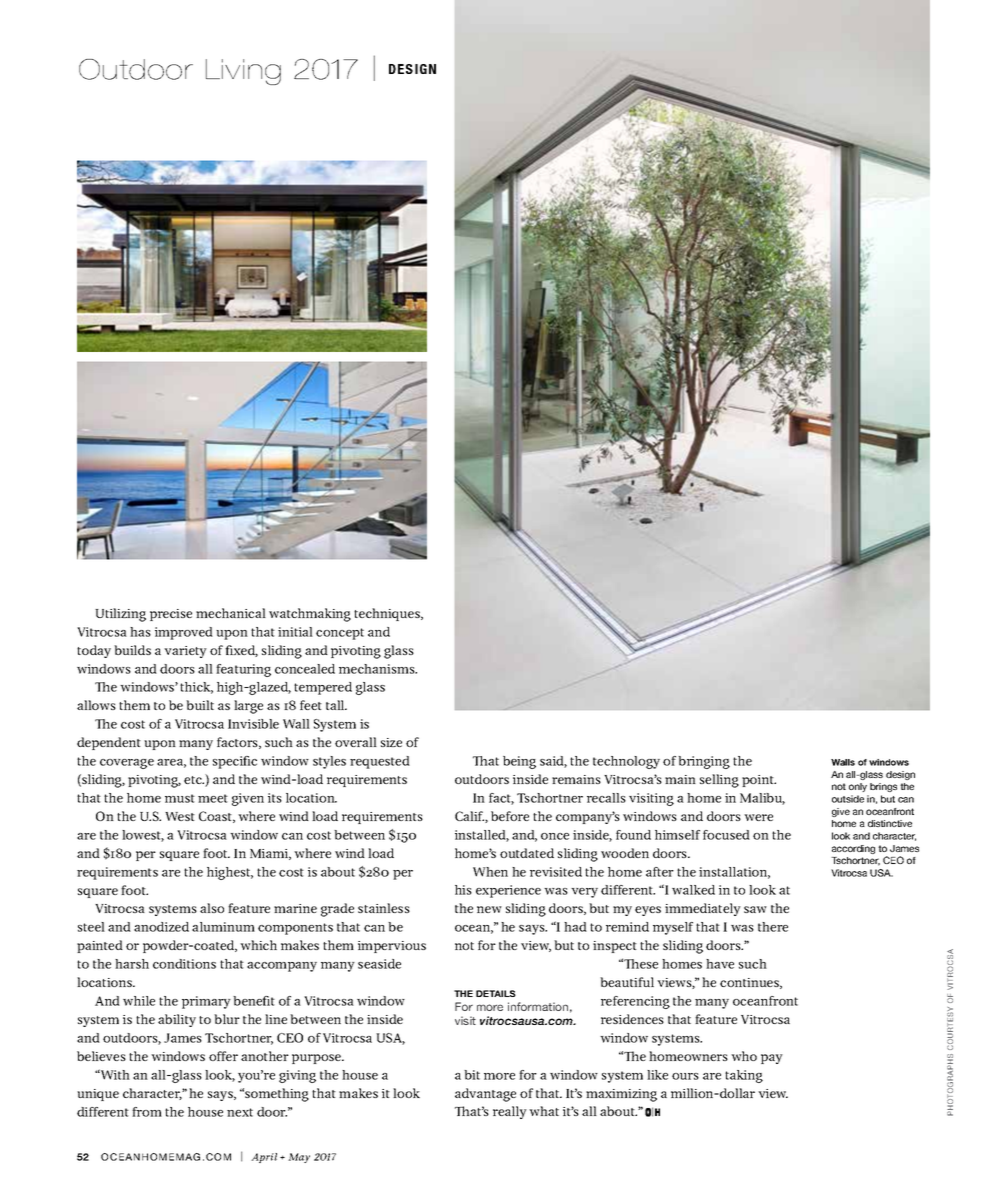 The image size is (996, 1204). I want to click on must, so click(180, 798).
